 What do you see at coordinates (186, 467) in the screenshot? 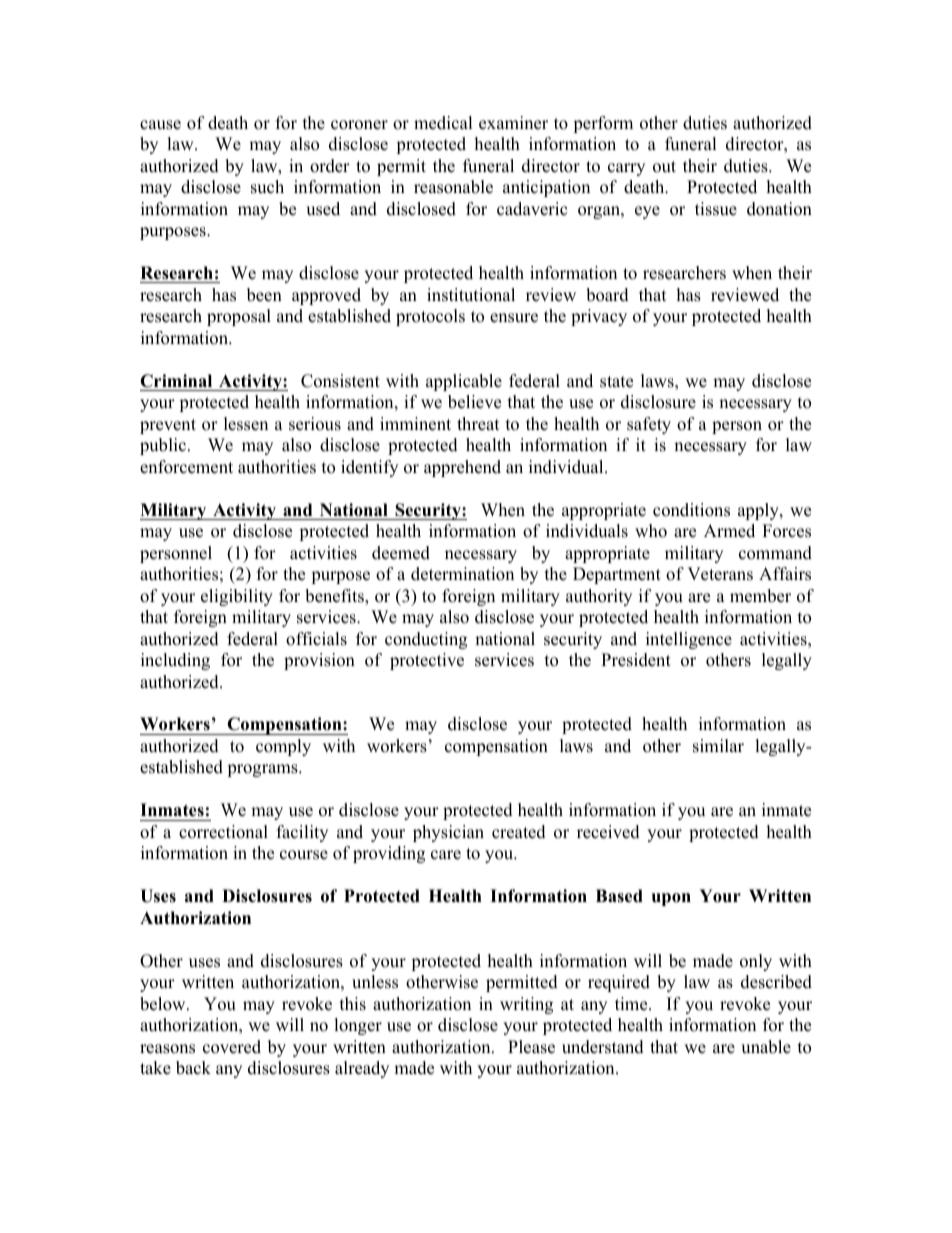
I see `enforcement` at bounding box center [186, 467].
